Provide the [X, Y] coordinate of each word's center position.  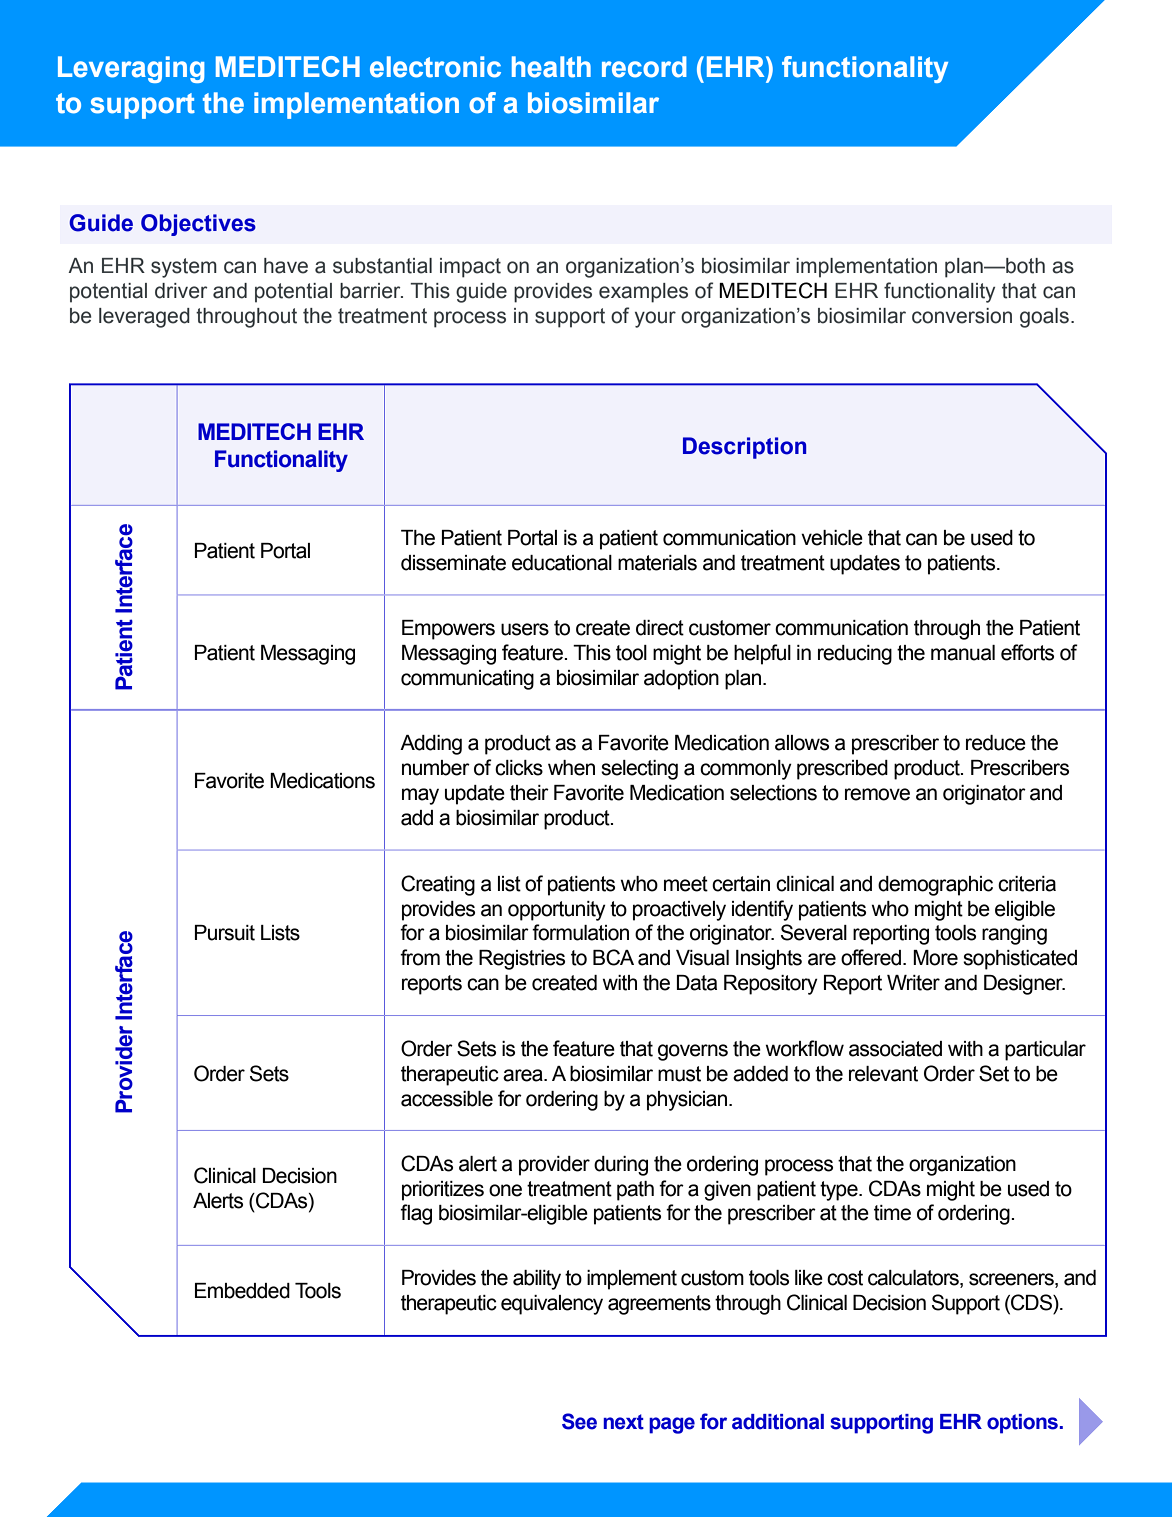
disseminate [453, 563]
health [551, 67]
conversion [962, 316]
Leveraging [131, 69]
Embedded [242, 1291]
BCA [613, 957]
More [935, 958]
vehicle [832, 538]
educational [562, 563]
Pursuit [225, 933]
